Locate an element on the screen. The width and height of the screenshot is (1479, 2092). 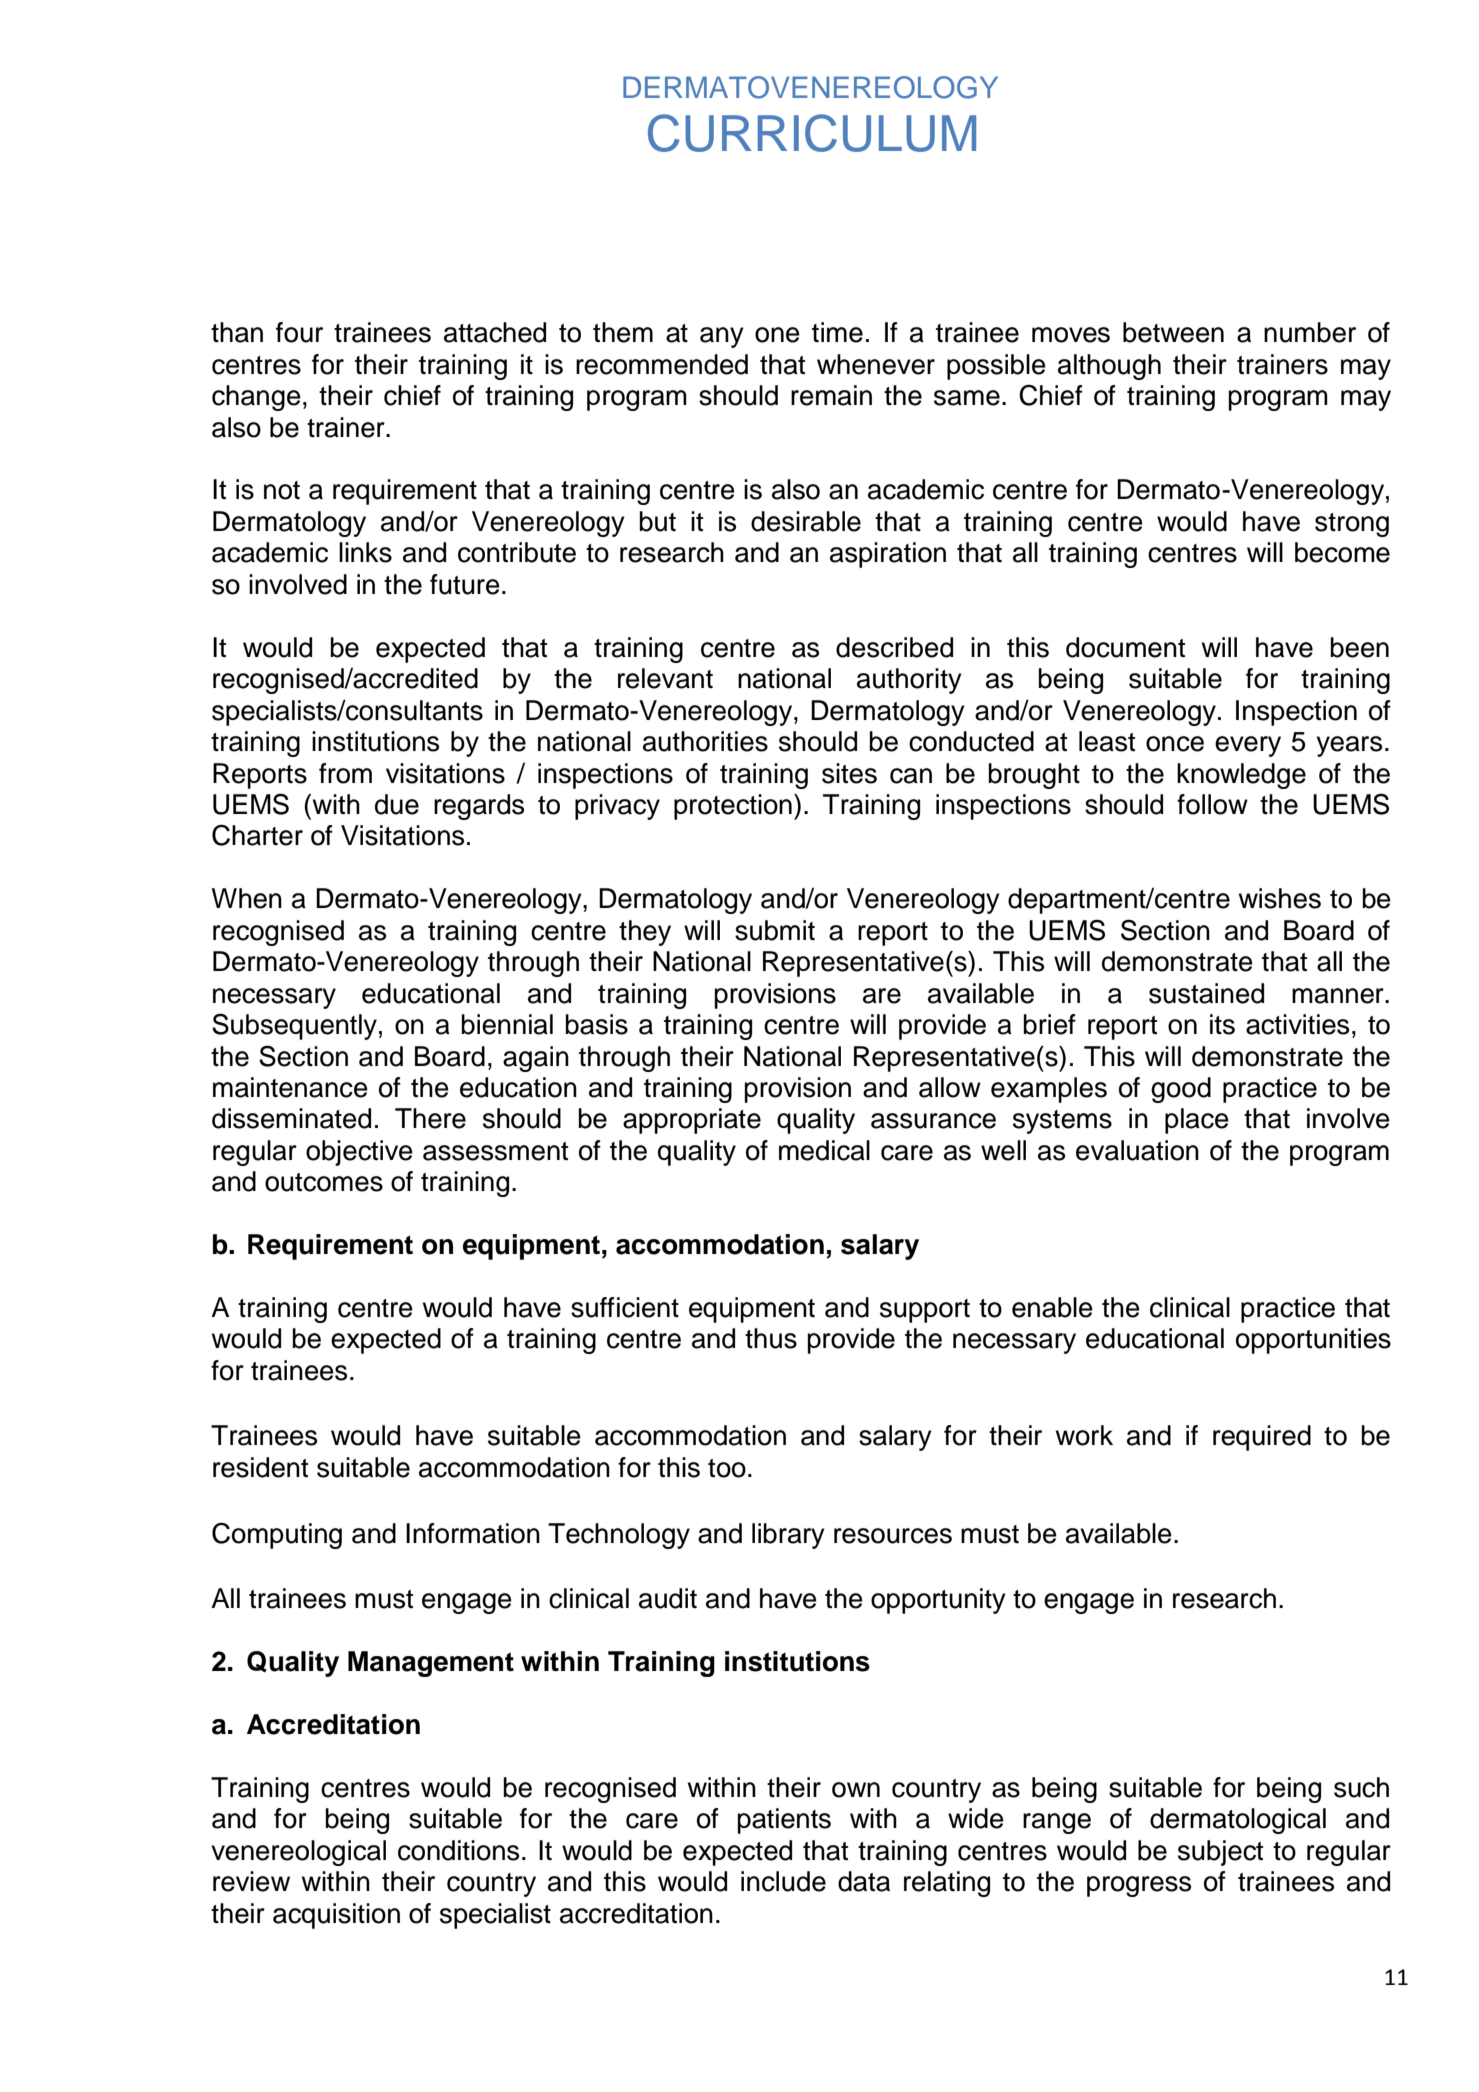
acquisition is located at coordinates (336, 1916).
